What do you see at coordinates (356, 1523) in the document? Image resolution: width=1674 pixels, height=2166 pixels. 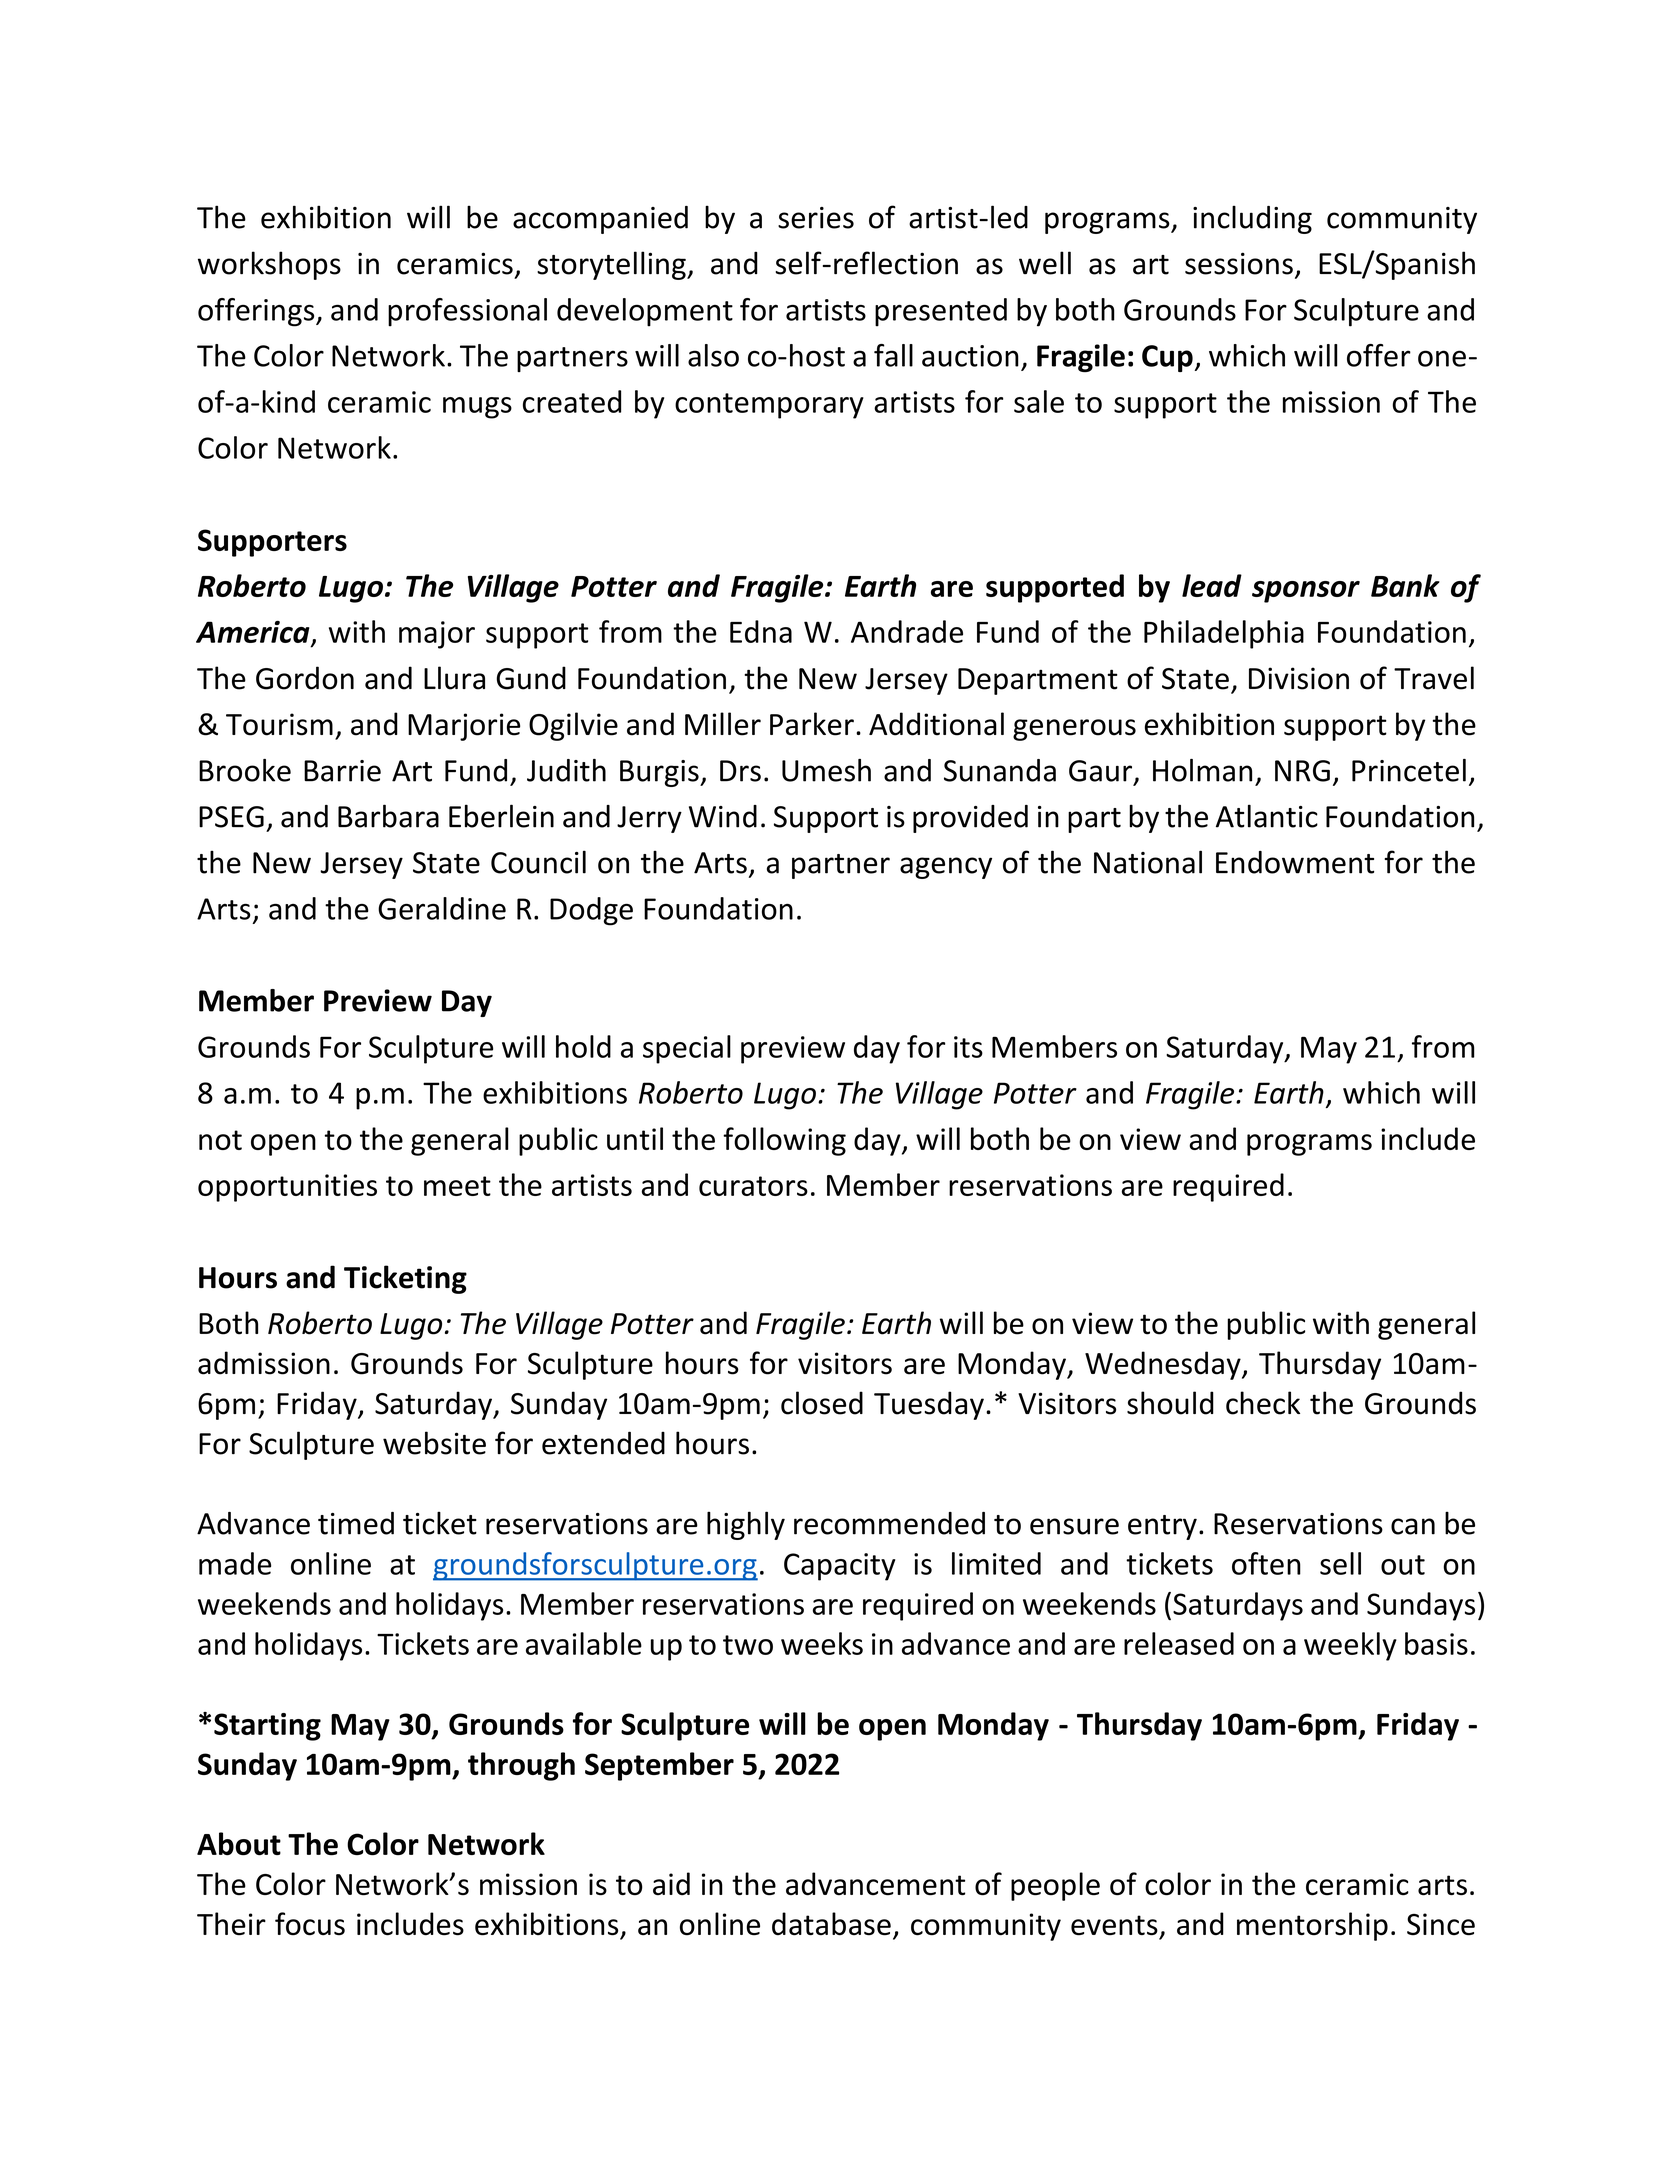 I see `timed` at bounding box center [356, 1523].
